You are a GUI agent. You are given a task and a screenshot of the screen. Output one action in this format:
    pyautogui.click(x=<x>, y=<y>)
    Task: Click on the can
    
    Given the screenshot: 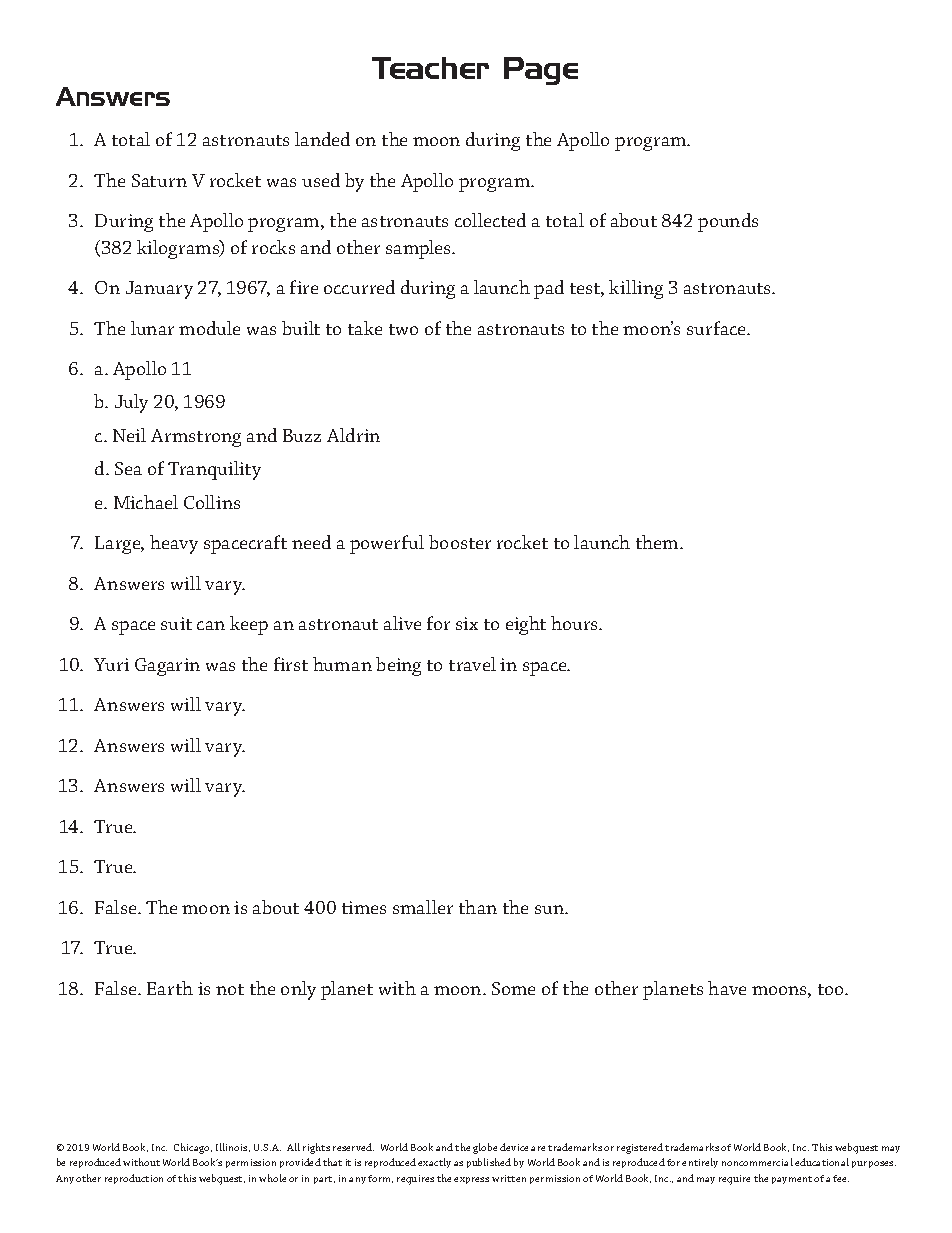 What is the action you would take?
    pyautogui.click(x=211, y=625)
